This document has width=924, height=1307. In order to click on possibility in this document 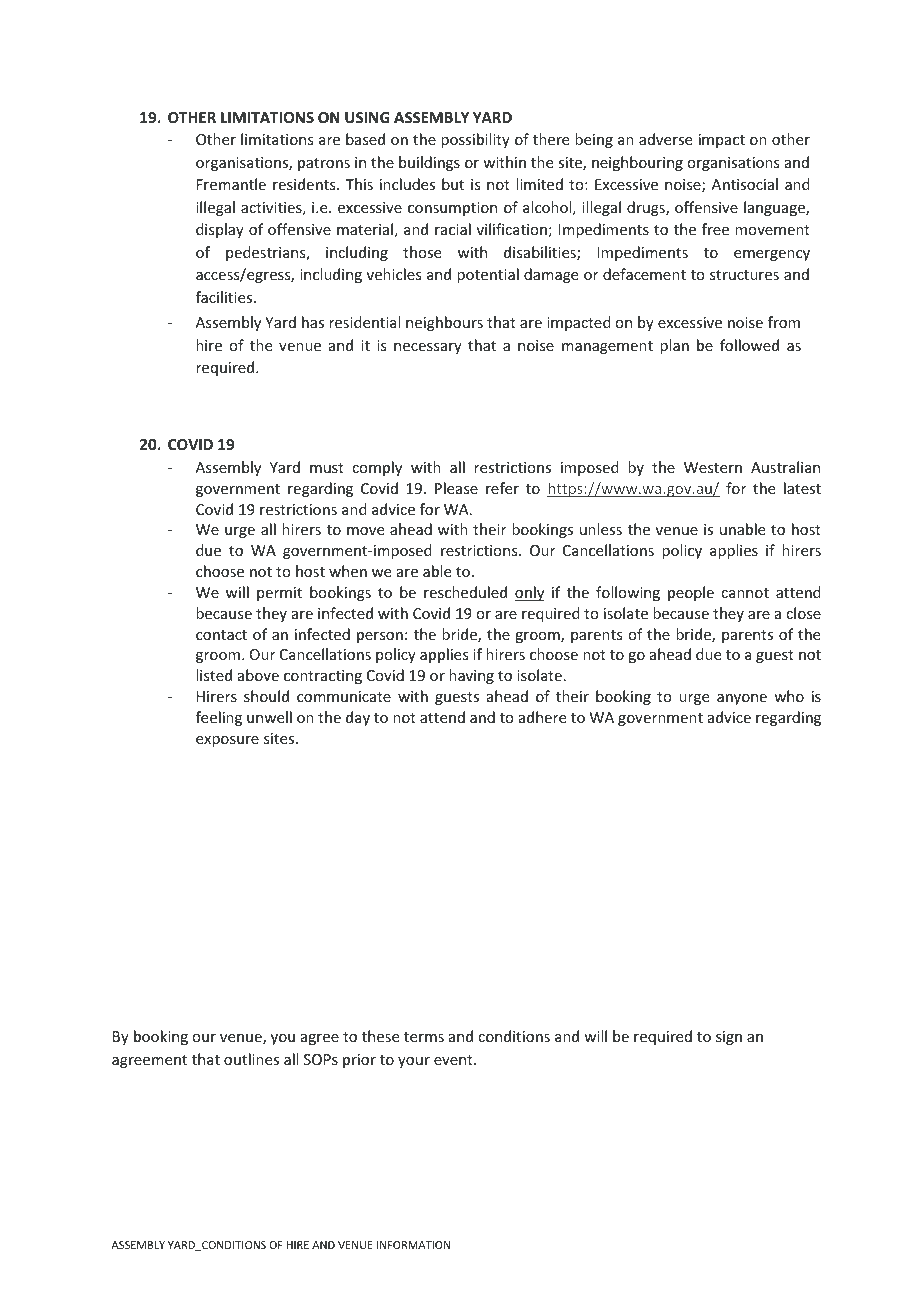, I will do `click(475, 140)`.
